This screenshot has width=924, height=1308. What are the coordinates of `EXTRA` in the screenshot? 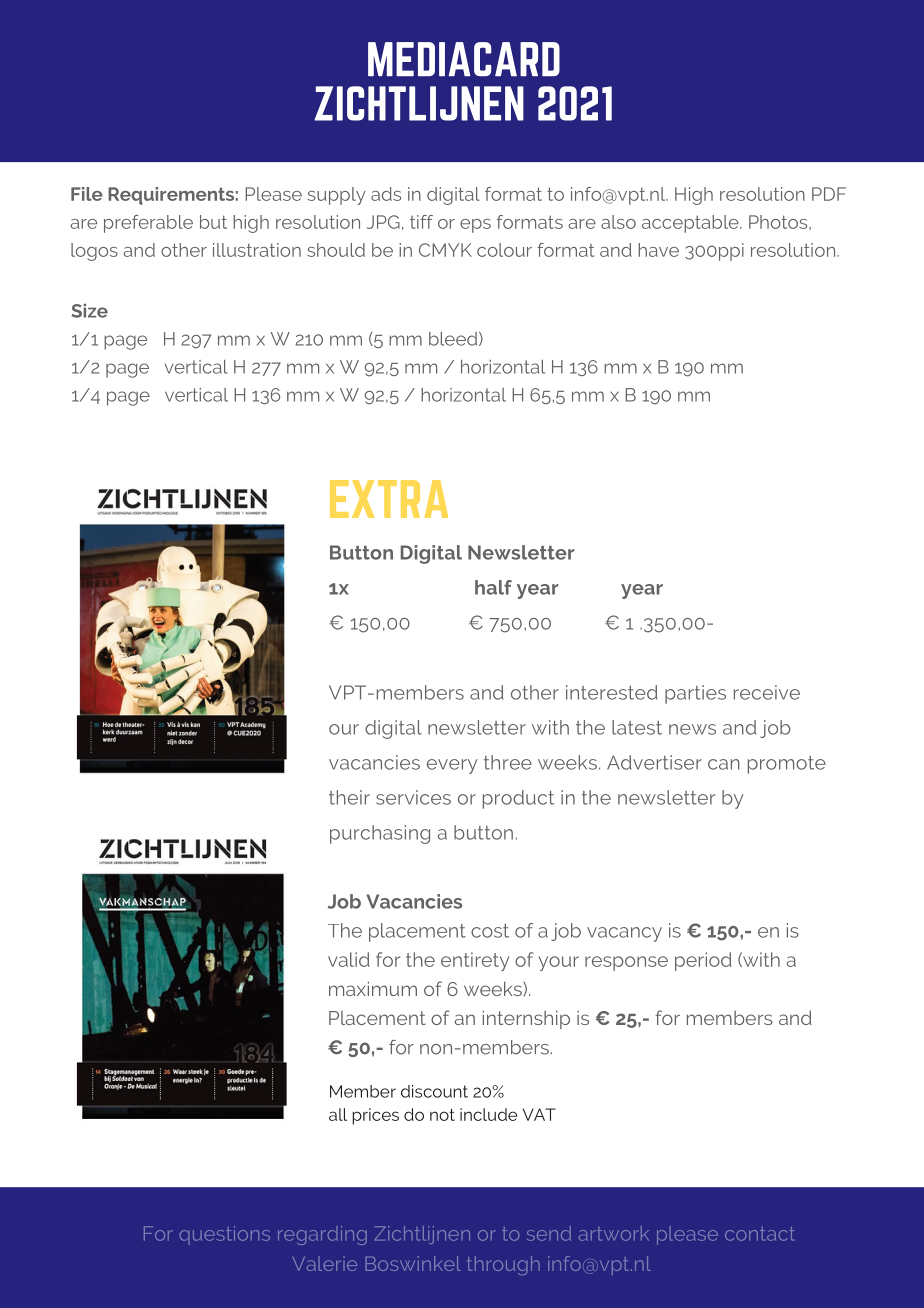 It's located at (389, 499).
